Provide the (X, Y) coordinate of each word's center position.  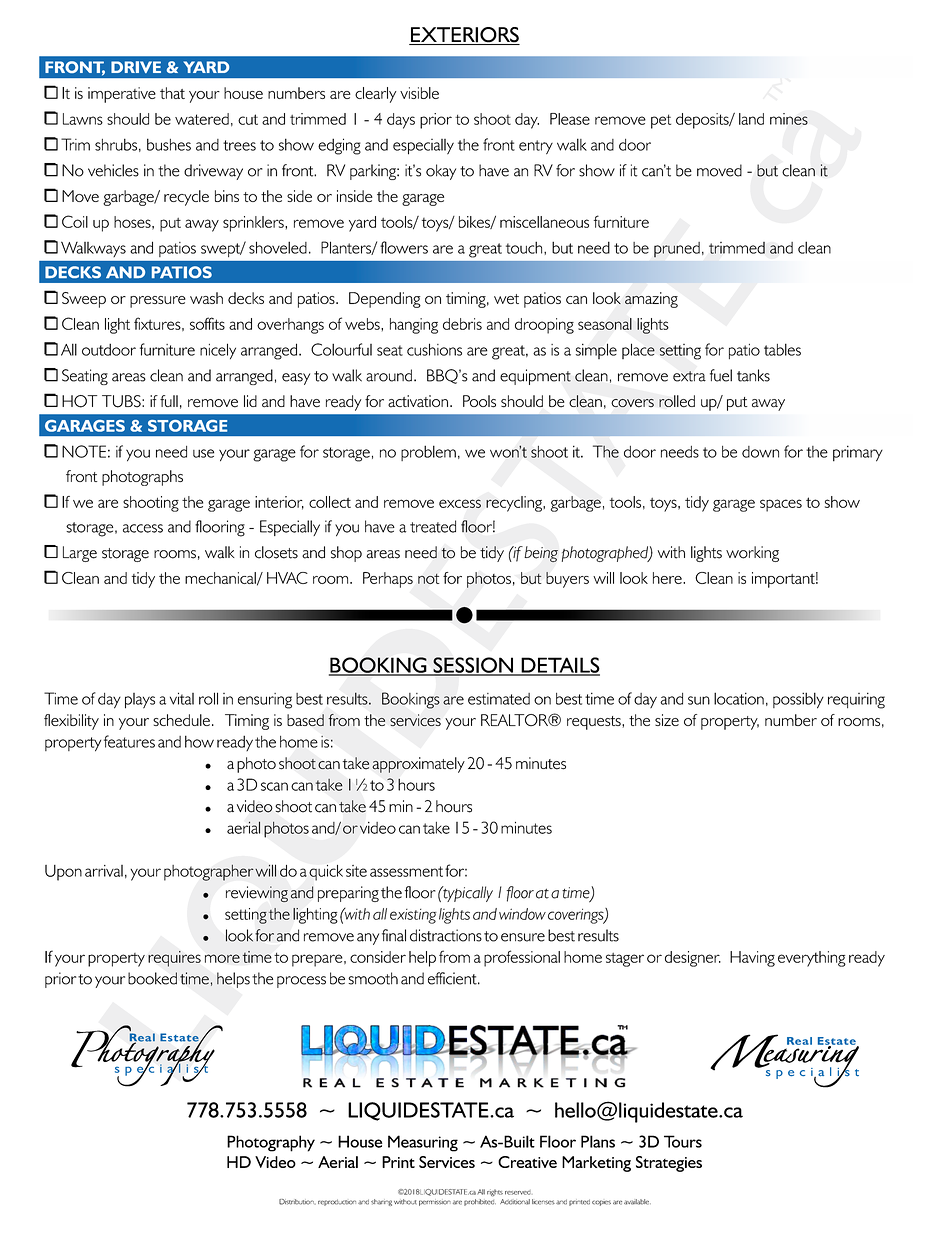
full (169, 401)
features (129, 741)
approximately (418, 765)
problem (428, 453)
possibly (798, 700)
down (760, 452)
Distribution (297, 1202)
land (751, 119)
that (172, 93)
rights (495, 1193)
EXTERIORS (464, 36)
